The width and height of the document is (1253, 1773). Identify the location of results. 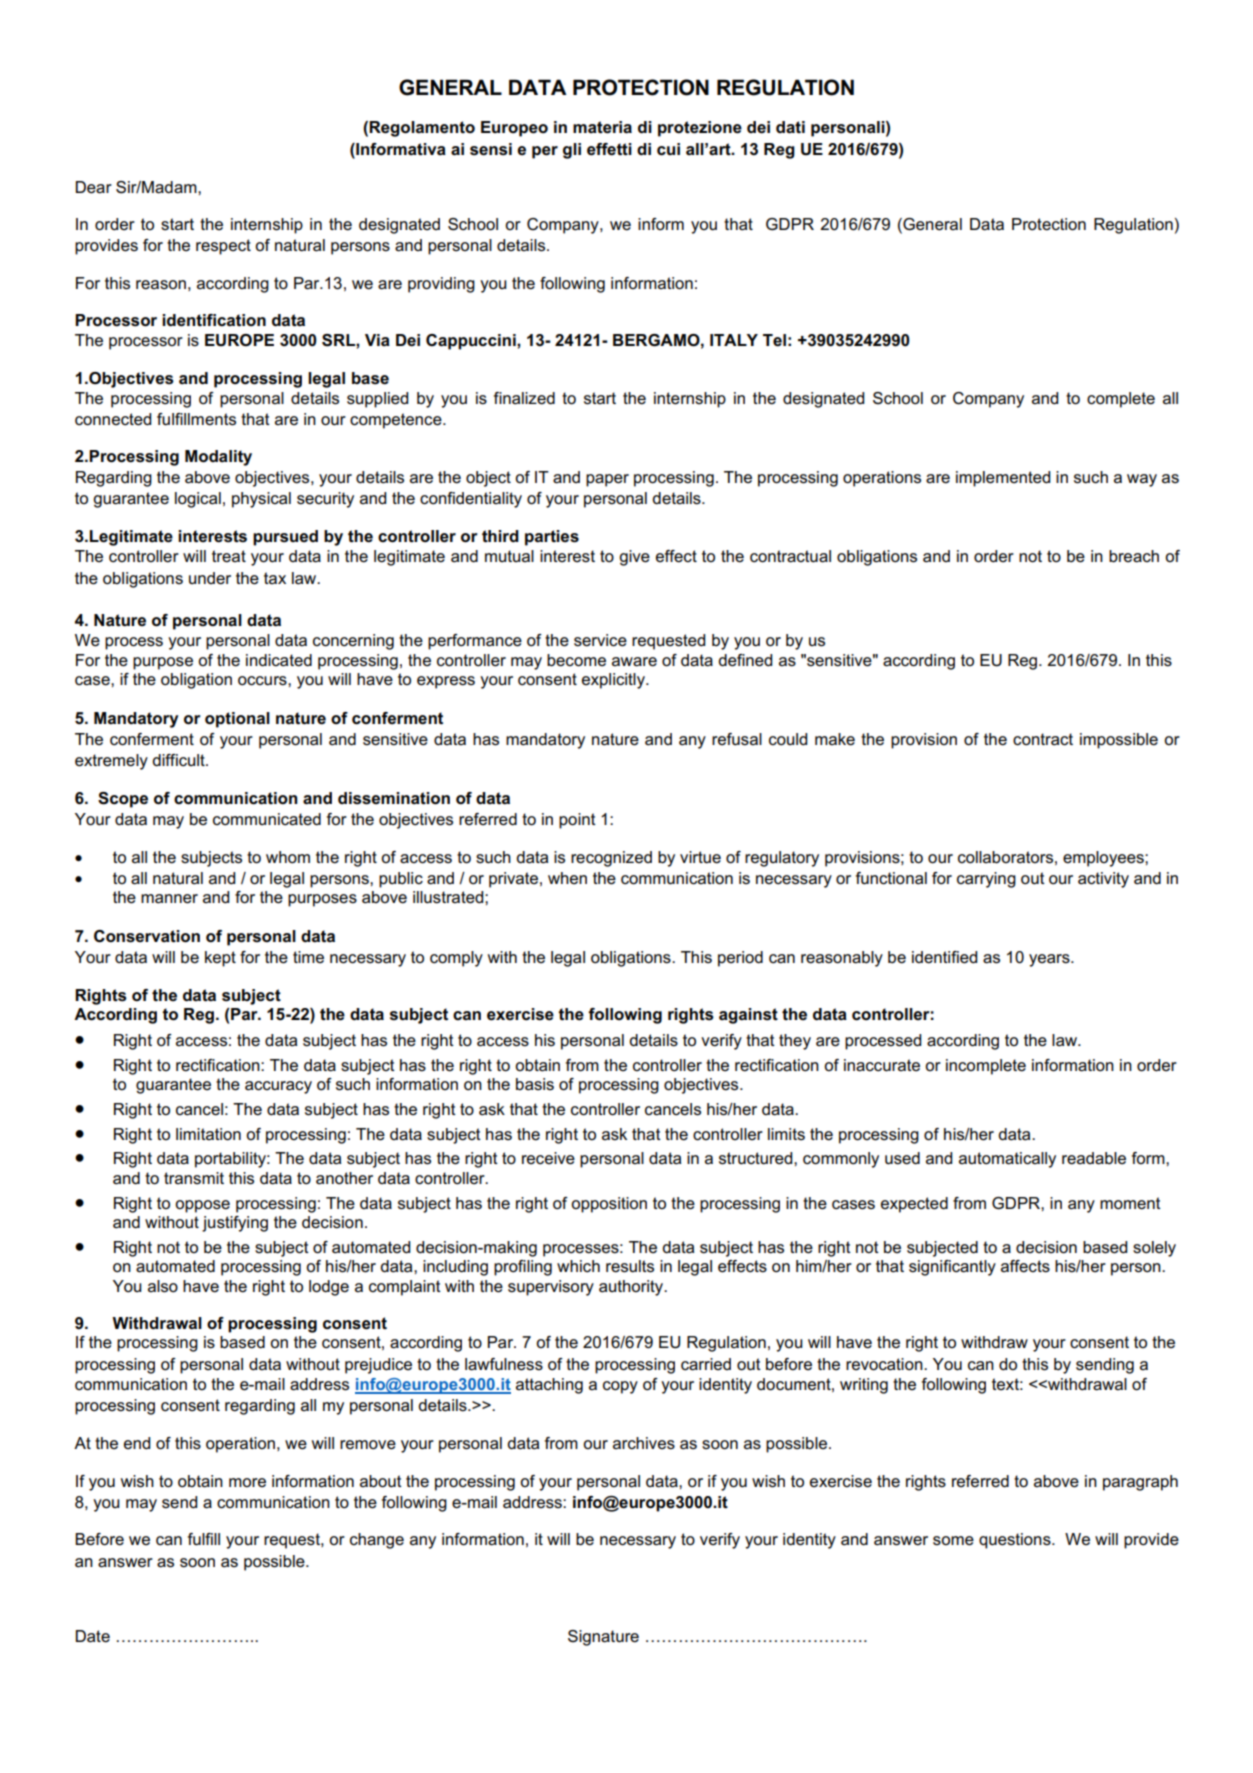
(630, 1266).
